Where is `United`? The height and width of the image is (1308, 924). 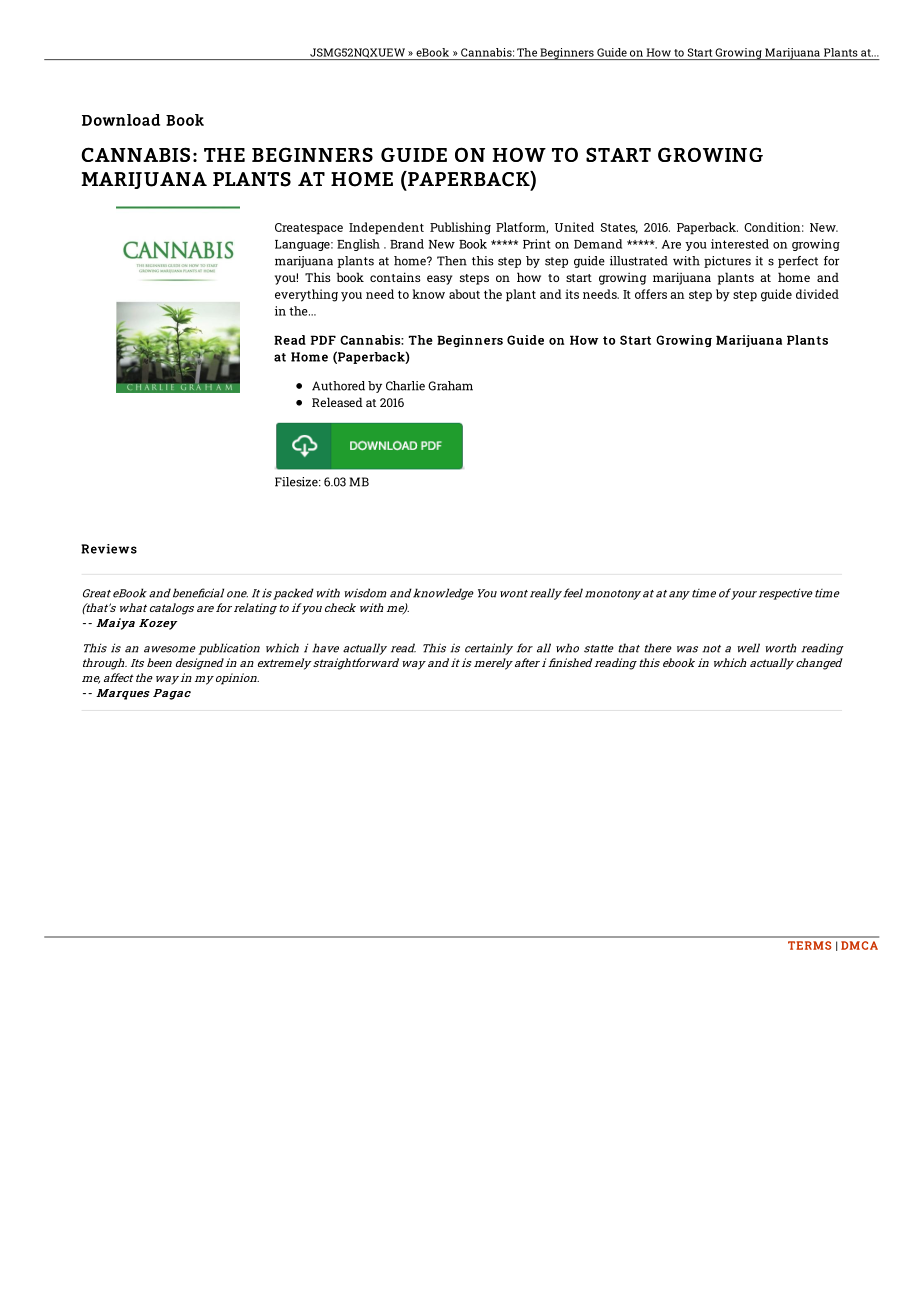 United is located at coordinates (574, 227).
